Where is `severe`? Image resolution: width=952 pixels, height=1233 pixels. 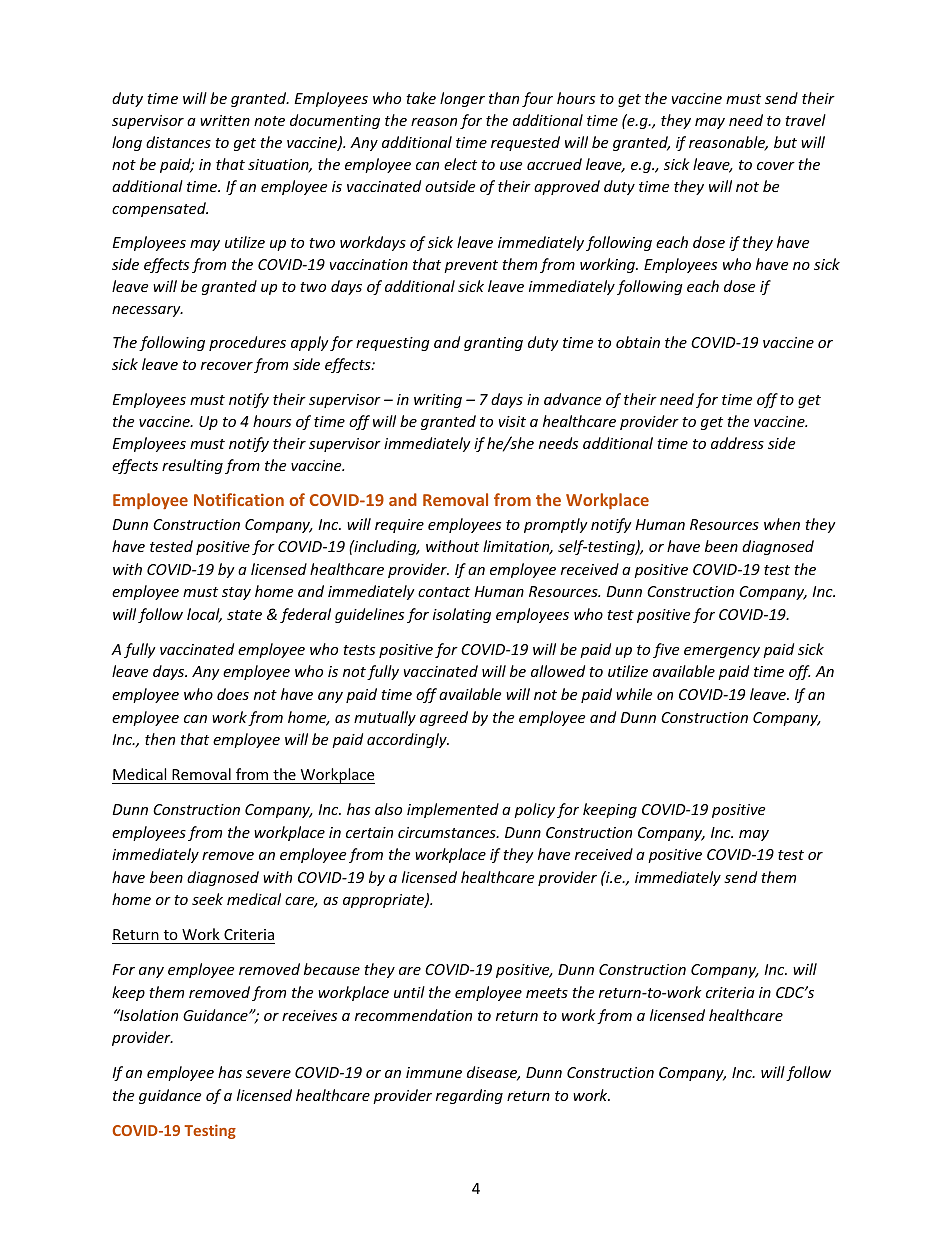
severe is located at coordinates (268, 1074).
